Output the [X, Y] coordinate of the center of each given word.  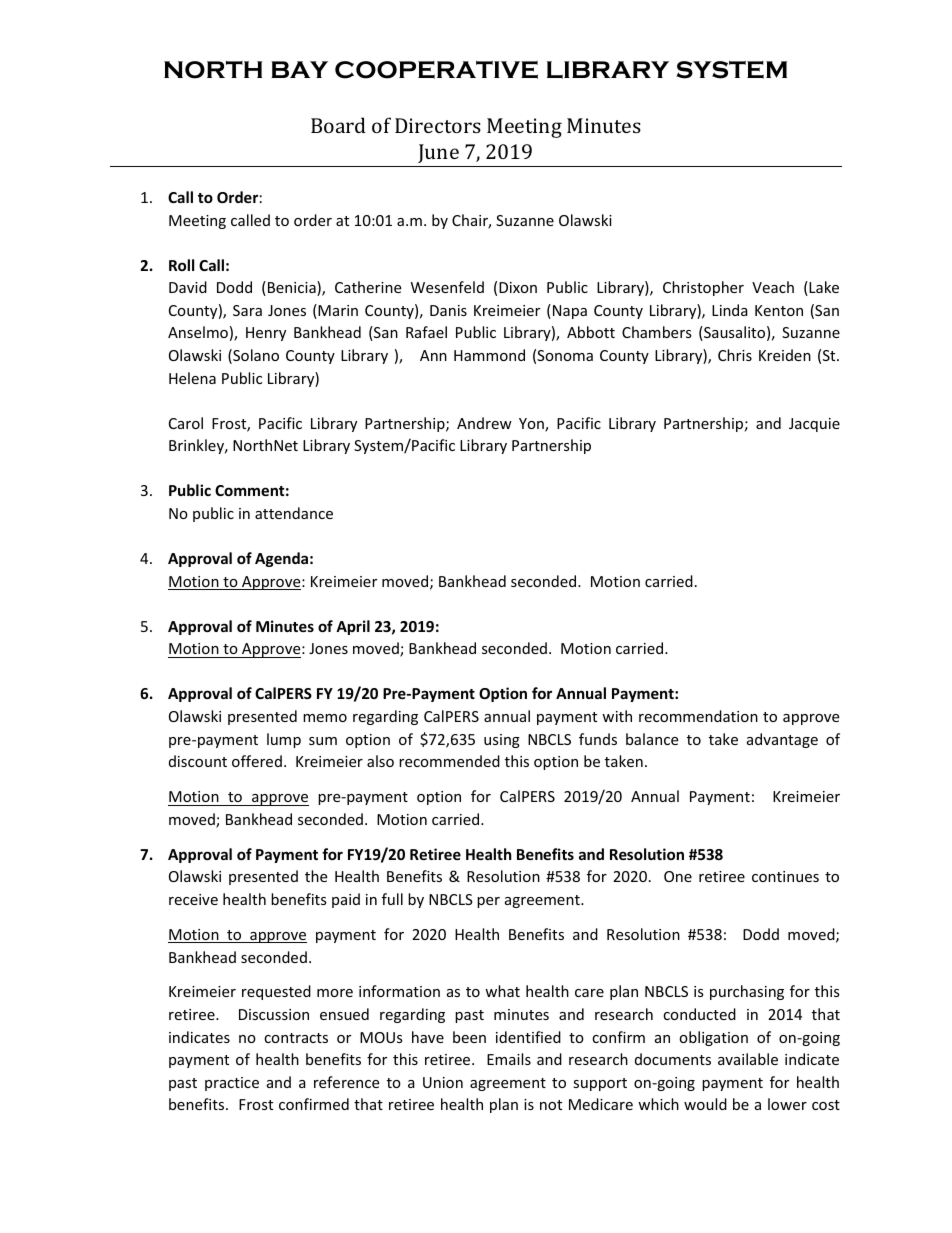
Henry [266, 334]
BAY [299, 69]
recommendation [698, 716]
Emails [509, 1059]
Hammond [489, 355]
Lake [823, 288]
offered [257, 761]
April [353, 627]
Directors [438, 125]
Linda [730, 310]
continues [785, 876]
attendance [294, 513]
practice [232, 1084]
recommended [449, 761]
